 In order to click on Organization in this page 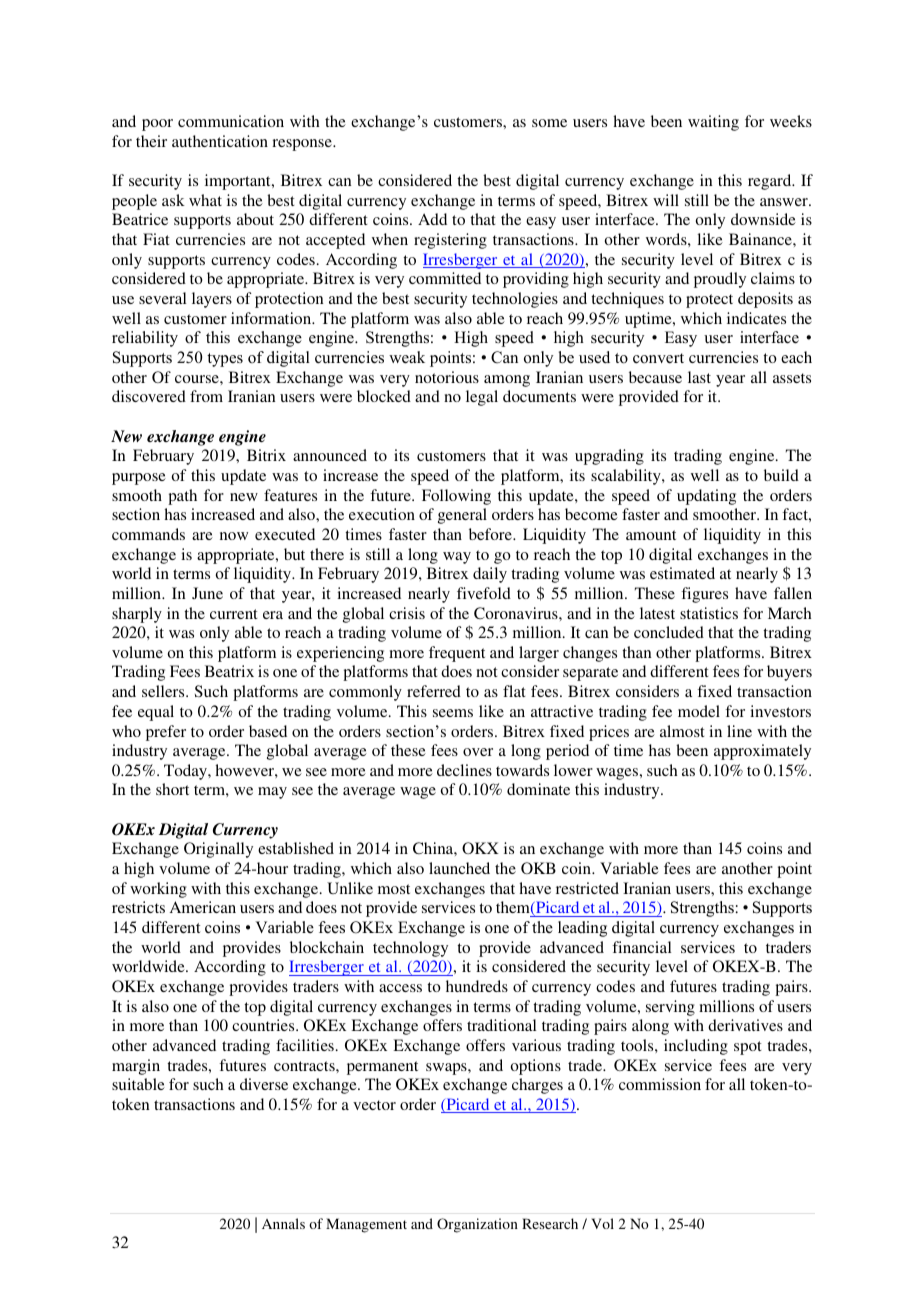, I will do `click(477, 1225)`.
